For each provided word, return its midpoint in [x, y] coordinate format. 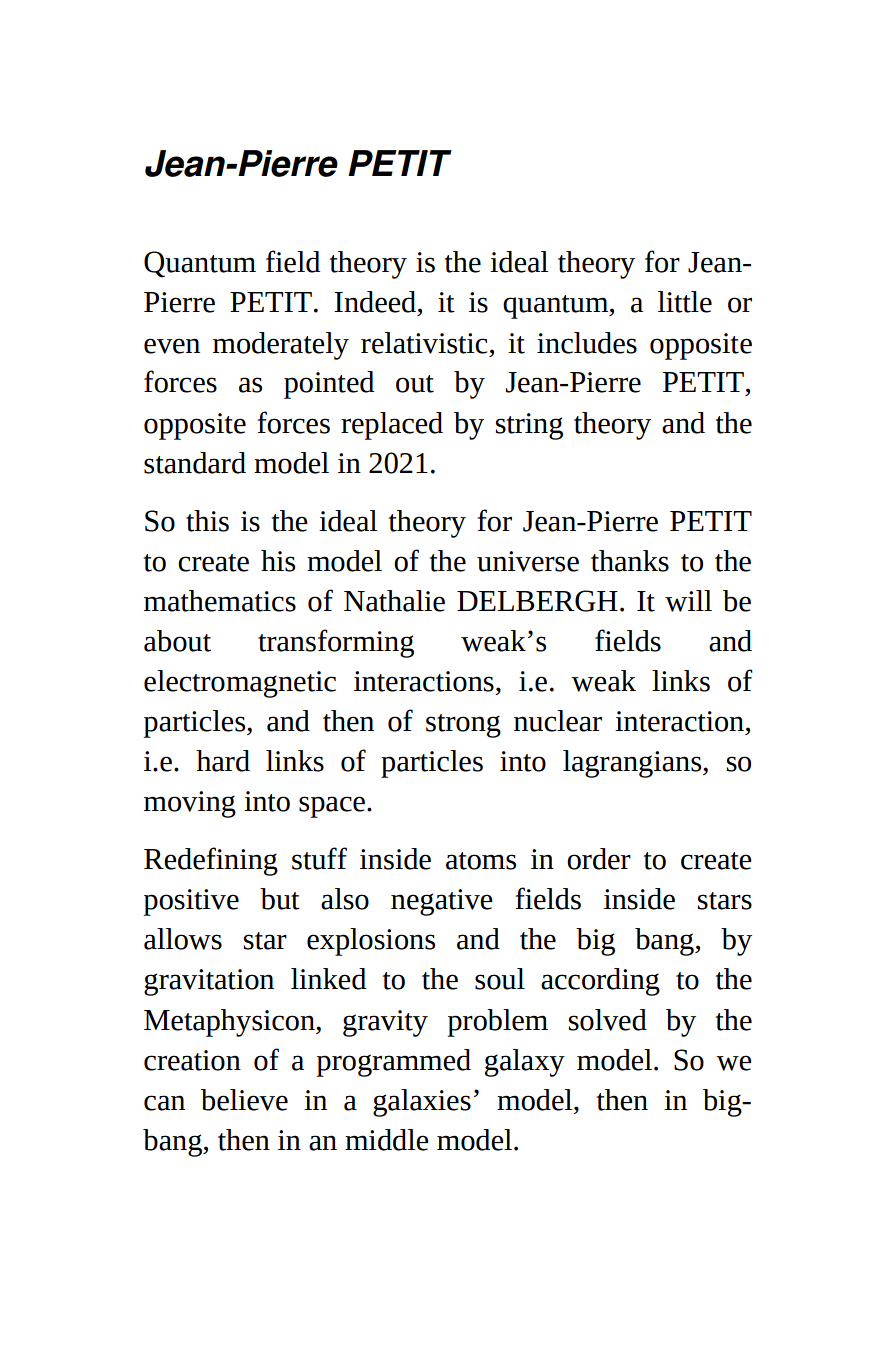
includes [587, 343]
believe [244, 1100]
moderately [281, 346]
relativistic [424, 343]
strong [463, 726]
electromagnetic [240, 684]
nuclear [558, 721]
